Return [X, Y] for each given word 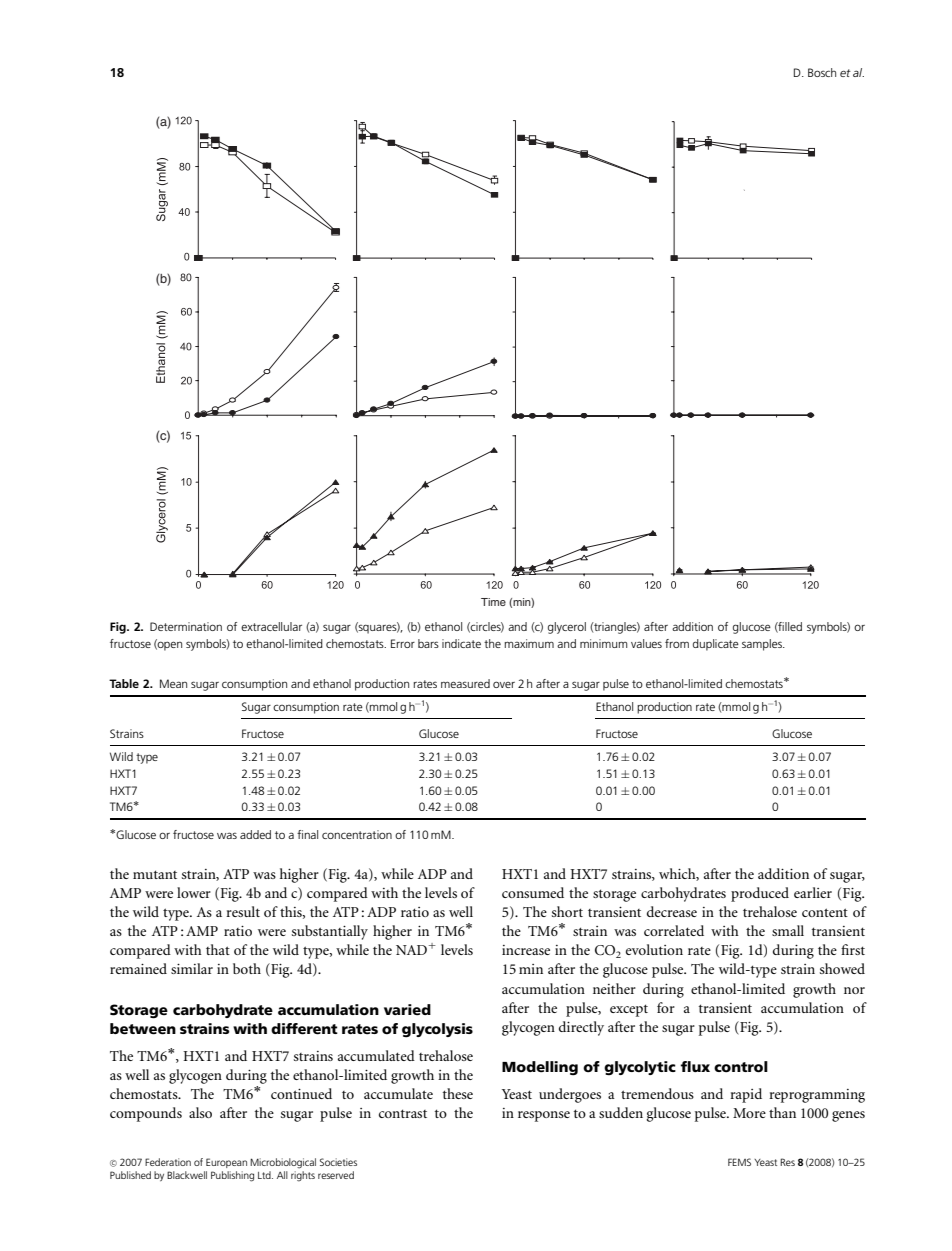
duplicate [716, 645]
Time [493, 602]
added [255, 834]
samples [763, 645]
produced [760, 894]
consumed [533, 892]
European [226, 1163]
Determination [186, 626]
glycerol [567, 628]
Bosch [822, 72]
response [544, 1116]
